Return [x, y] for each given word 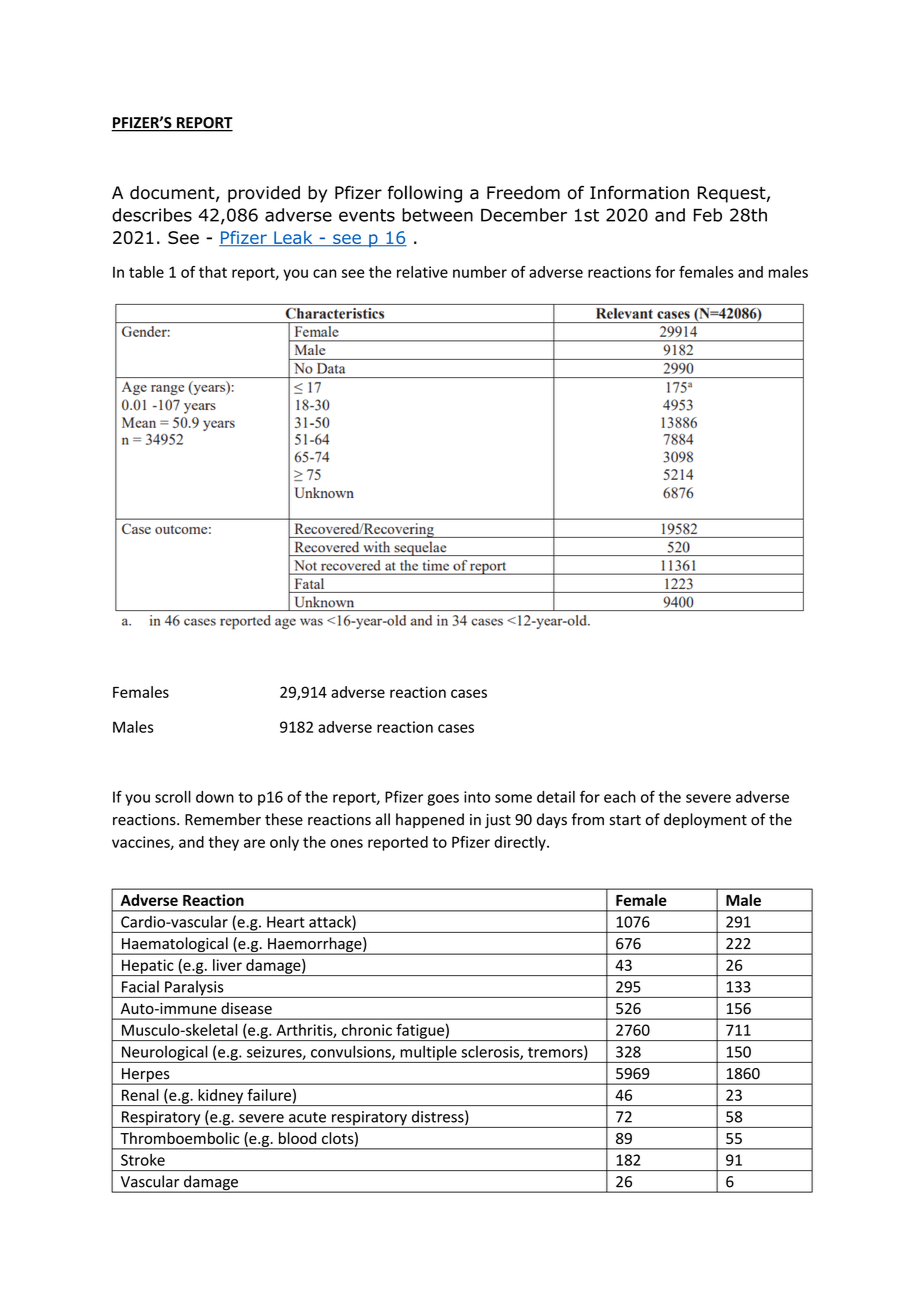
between [437, 215]
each [620, 797]
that [213, 272]
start [625, 820]
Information [639, 193]
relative [422, 272]
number [480, 272]
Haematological [175, 946]
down [215, 797]
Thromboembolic [179, 1138]
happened [430, 820]
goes [443, 800]
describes [152, 215]
